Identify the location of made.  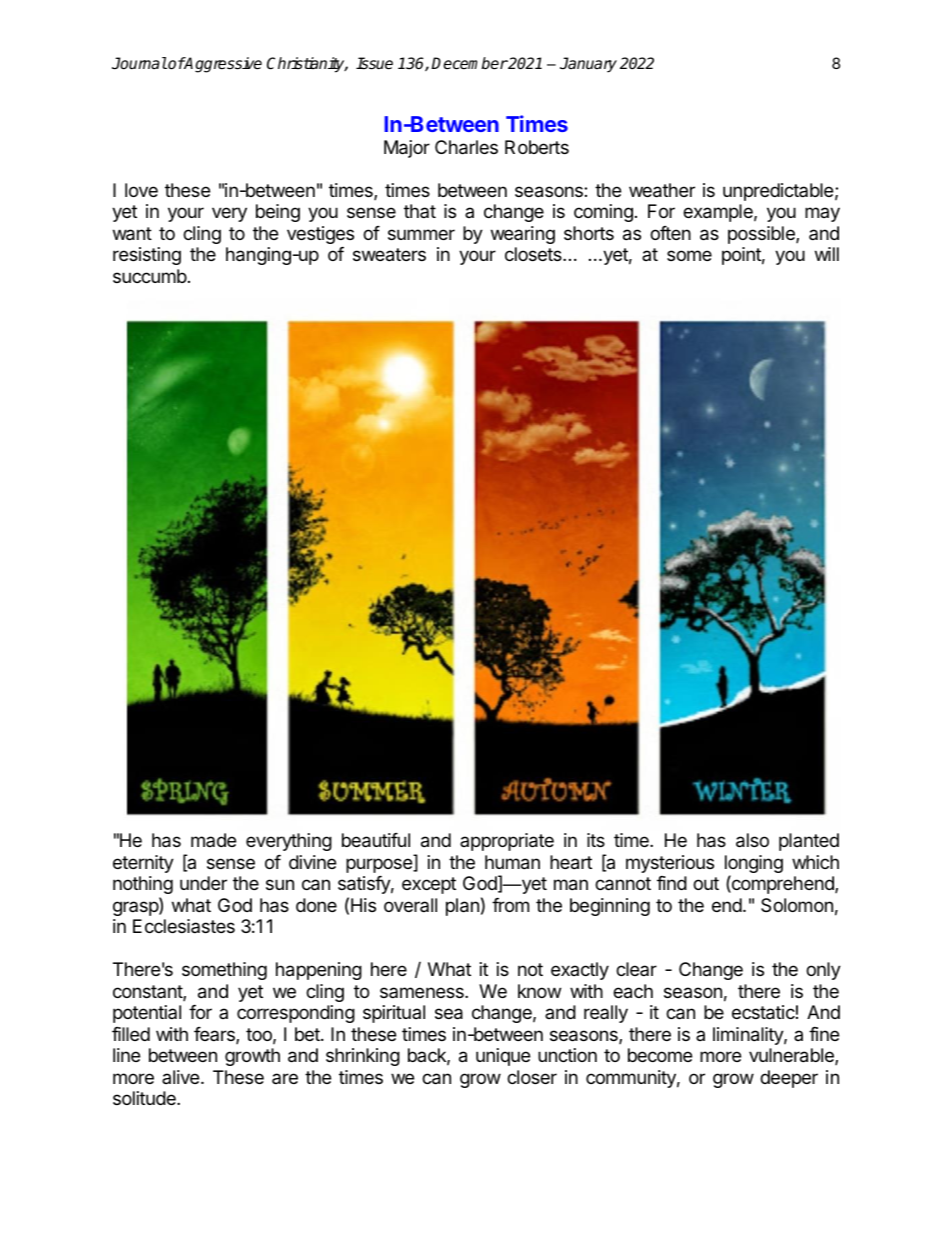
(213, 840).
